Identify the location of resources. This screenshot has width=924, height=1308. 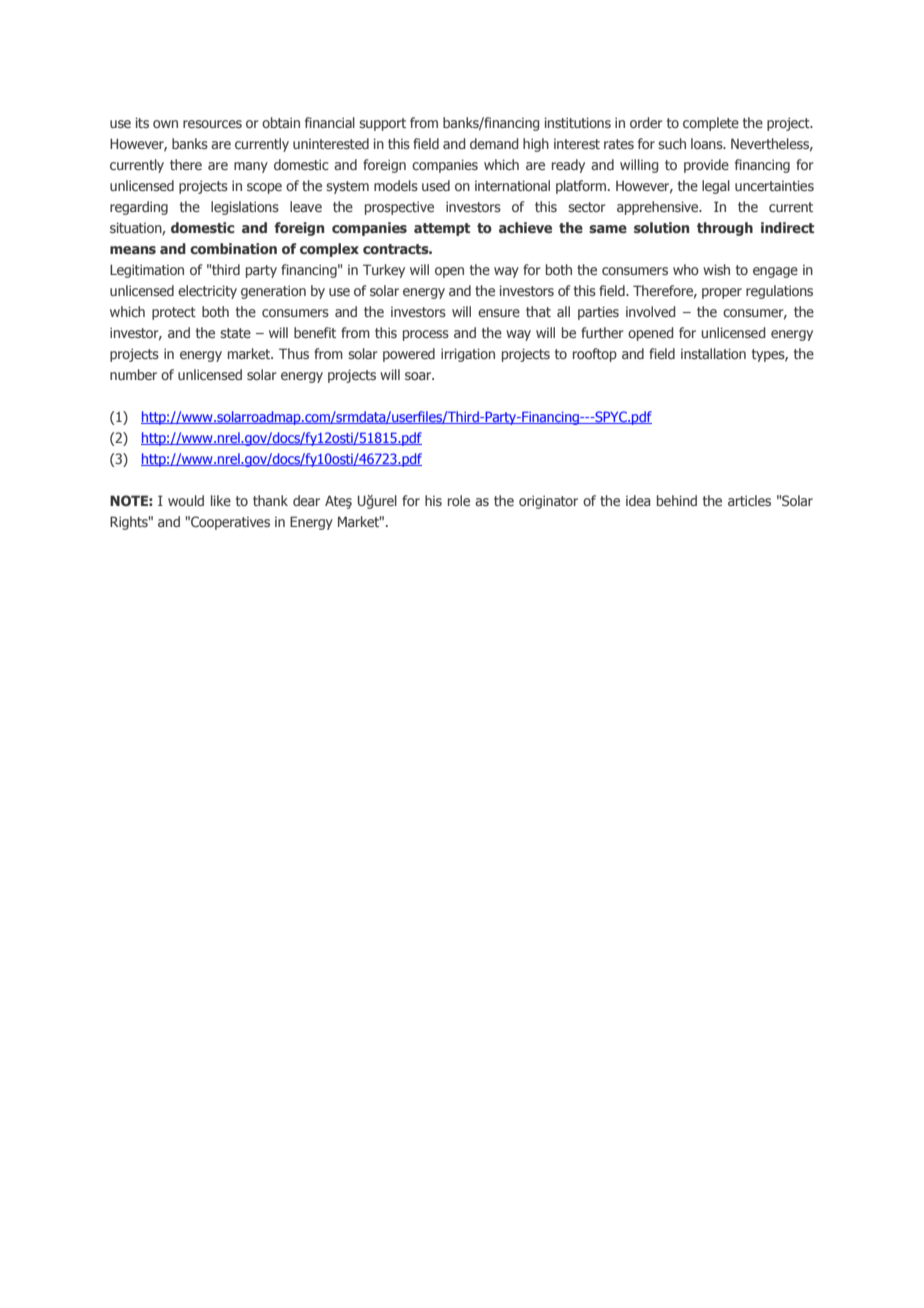
(212, 124).
